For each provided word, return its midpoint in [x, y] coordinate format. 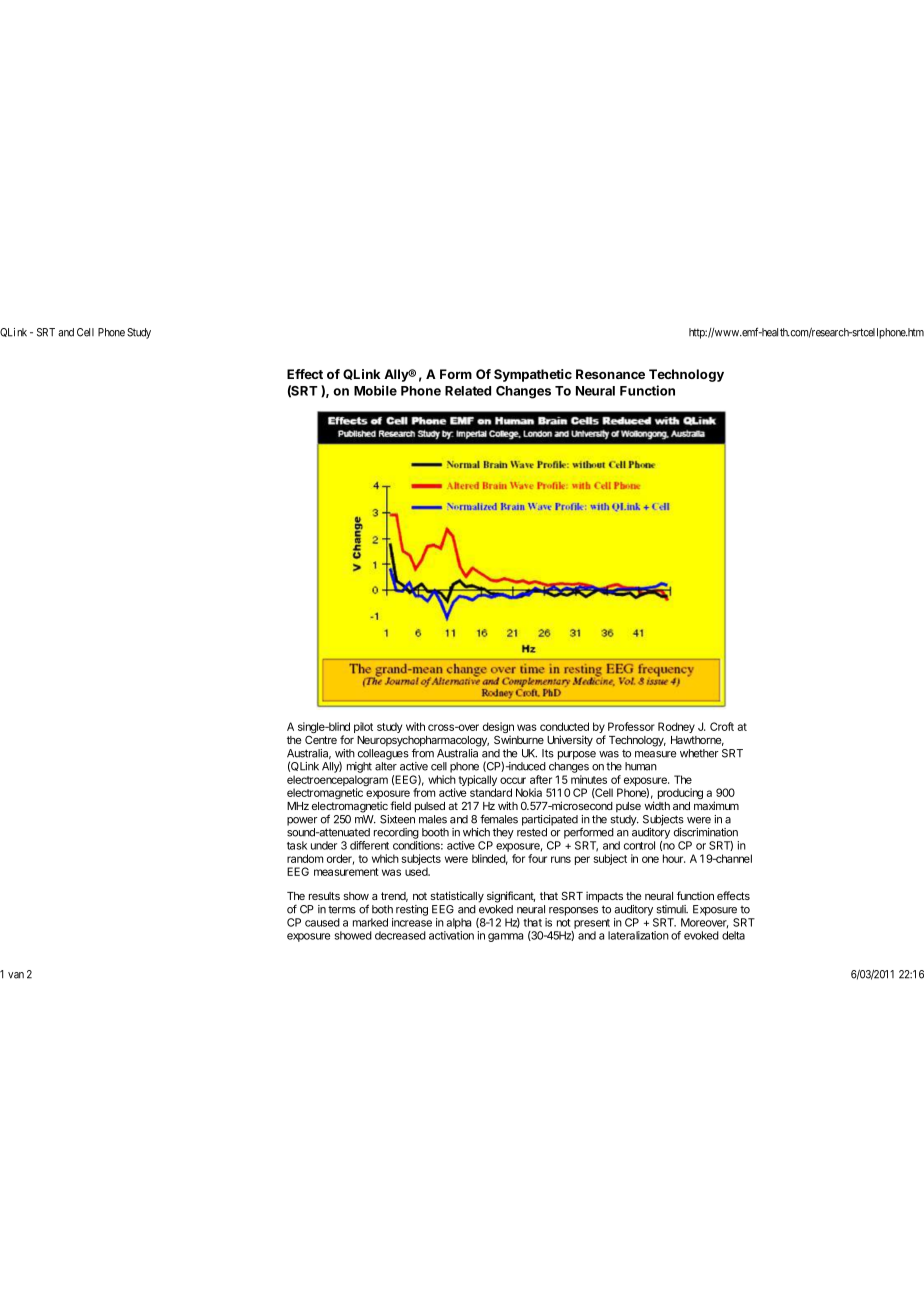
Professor [631, 726]
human [641, 766]
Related [468, 391]
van [16, 975]
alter [386, 766]
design [498, 729]
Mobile [375, 390]
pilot [363, 727]
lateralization [638, 935]
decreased [400, 935]
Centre [321, 739]
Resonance [610, 374]
